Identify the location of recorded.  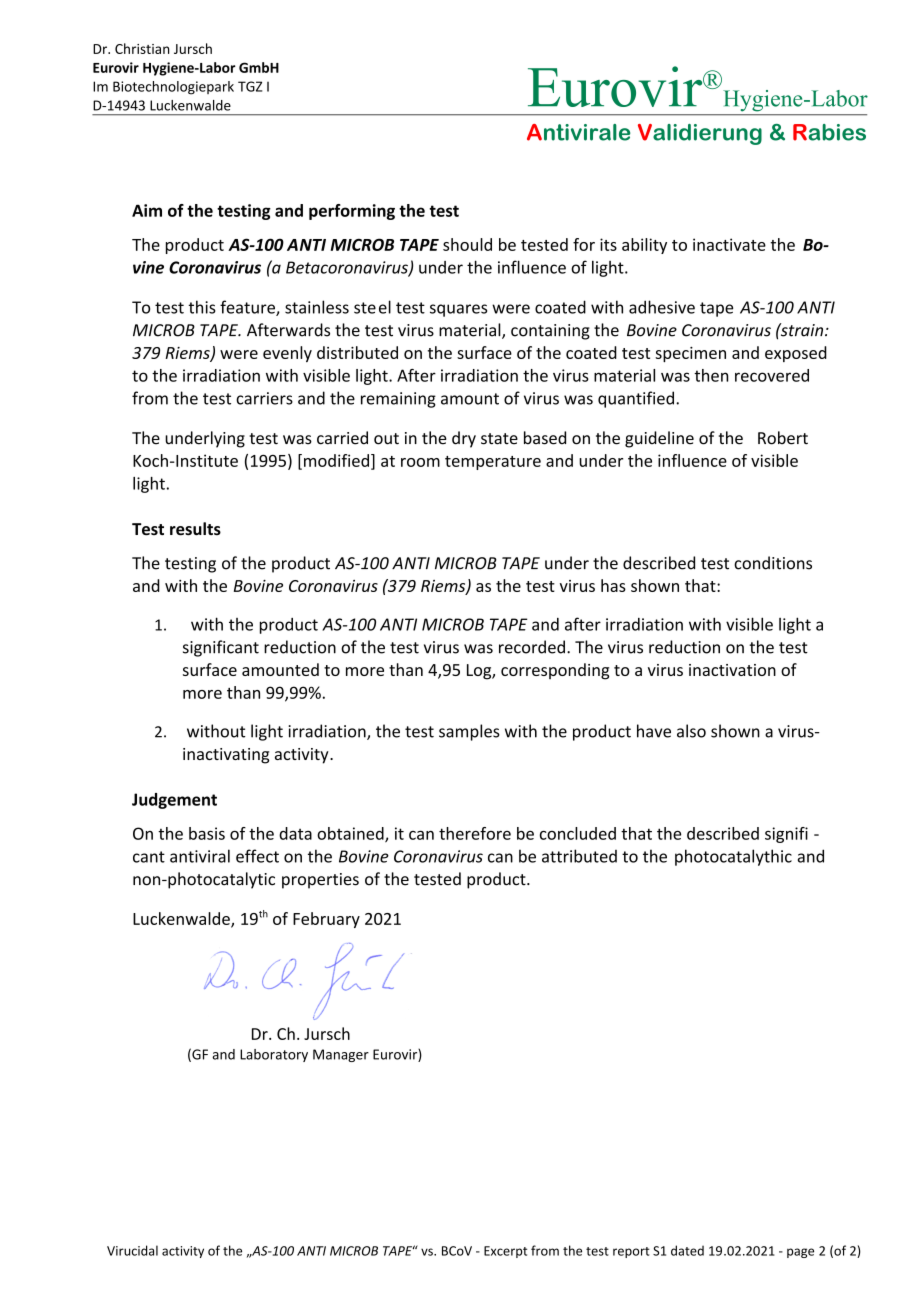
(532, 647).
